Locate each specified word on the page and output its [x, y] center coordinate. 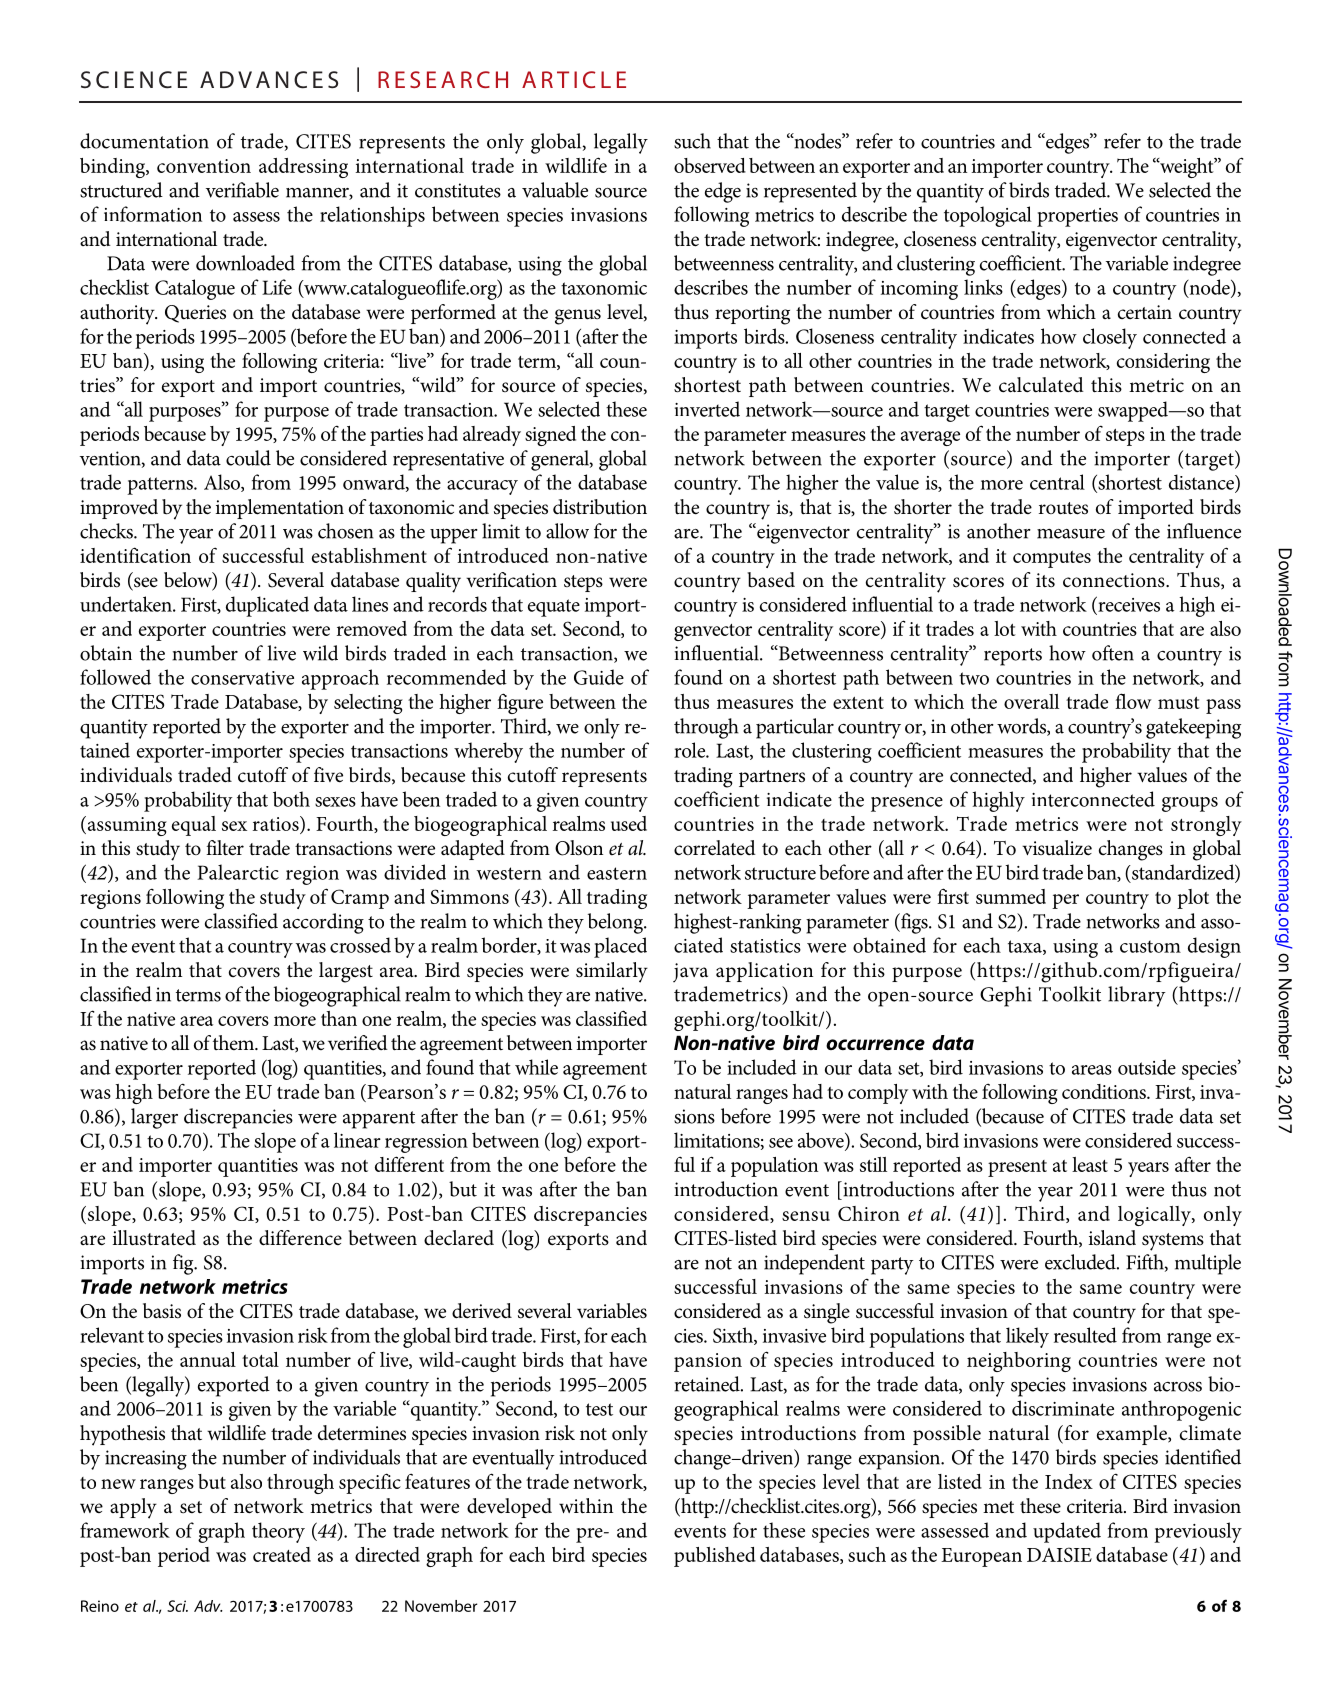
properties [1077, 217]
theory [278, 1532]
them [235, 1042]
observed [710, 165]
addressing [303, 168]
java [690, 972]
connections [1115, 580]
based [771, 580]
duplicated [267, 606]
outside [1147, 1067]
